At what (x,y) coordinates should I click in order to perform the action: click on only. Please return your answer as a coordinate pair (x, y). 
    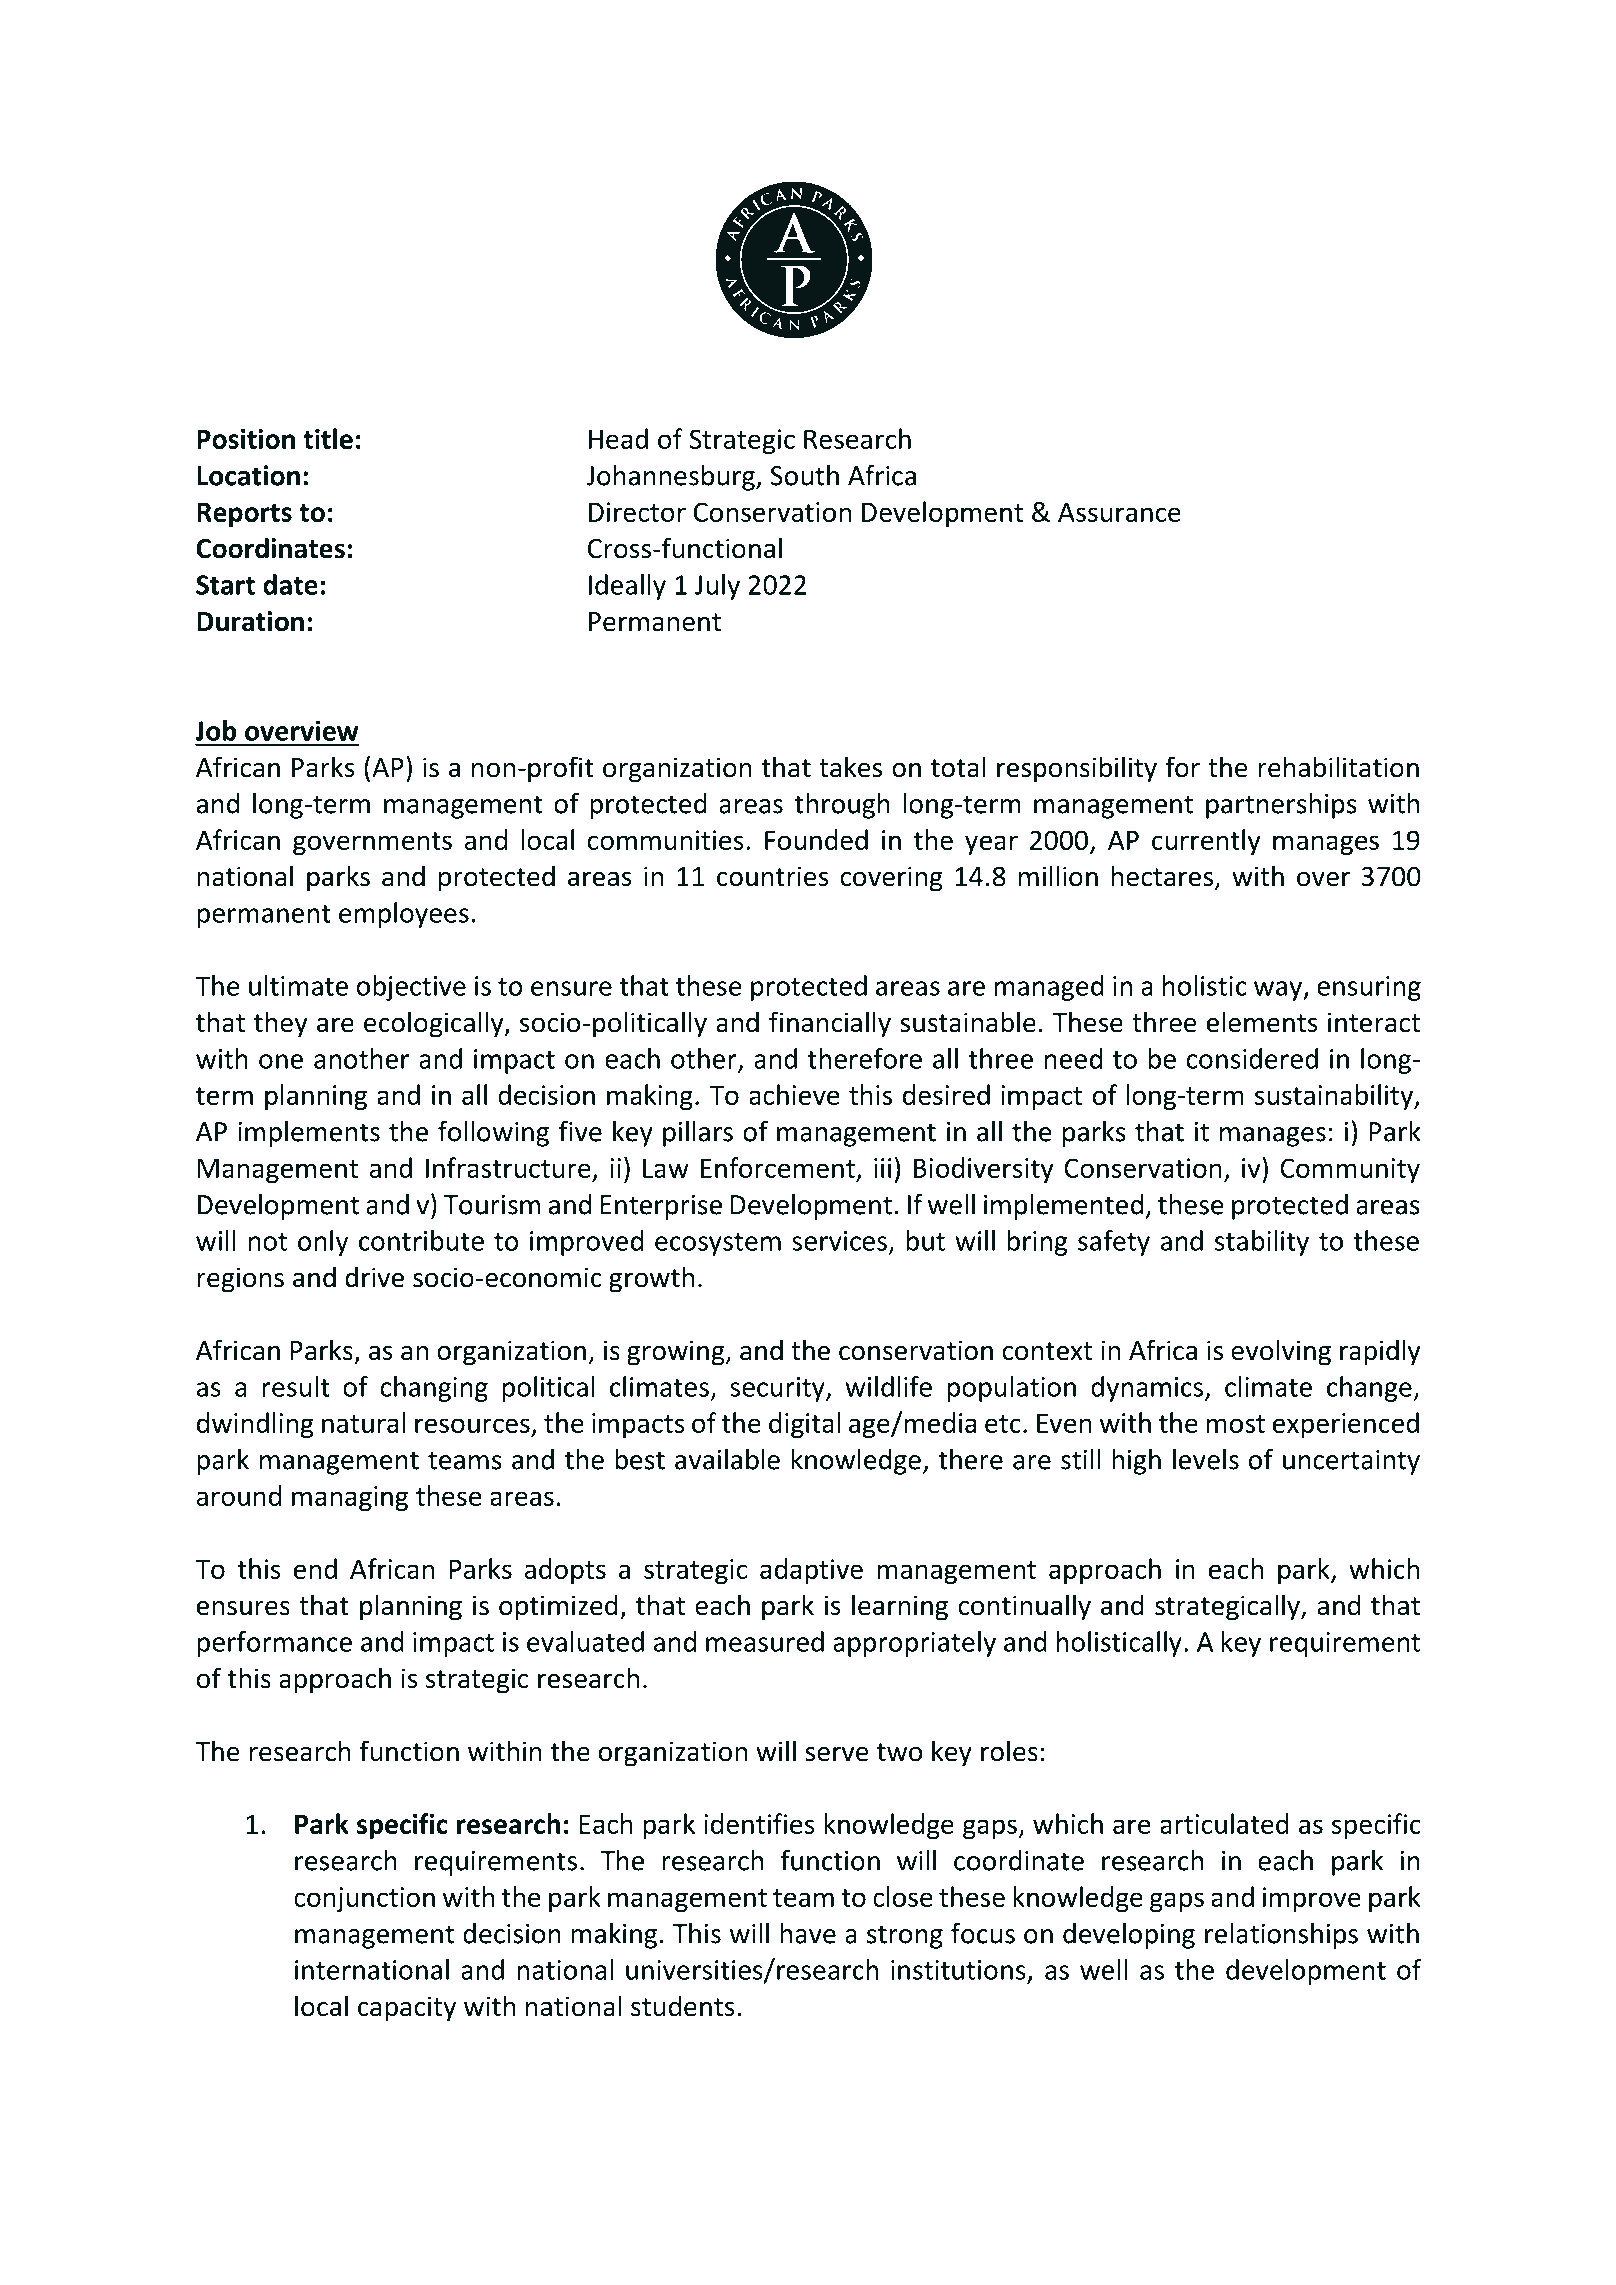
    Looking at the image, I should click on (323, 1243).
